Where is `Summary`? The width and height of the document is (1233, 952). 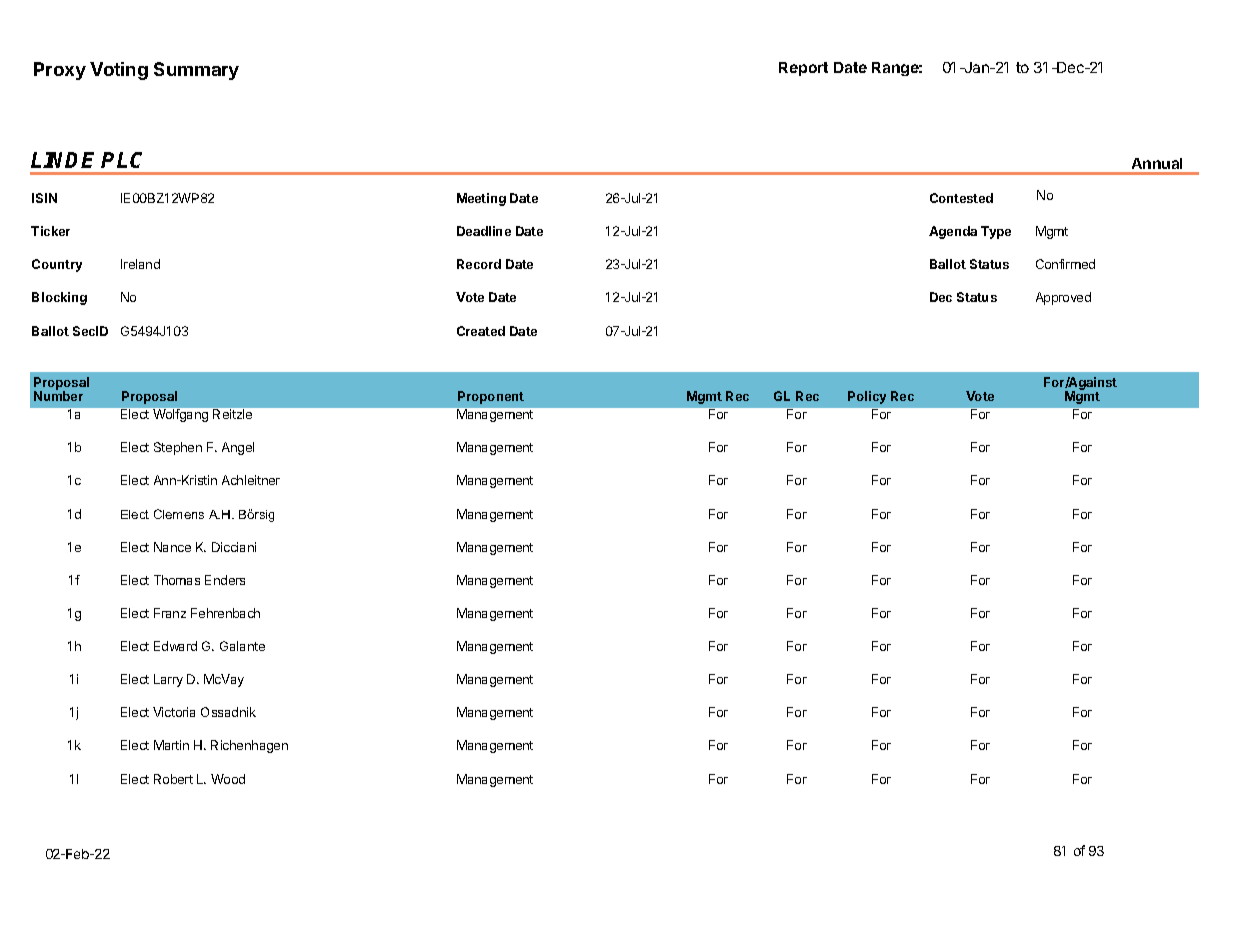
Summary is located at coordinates (196, 71).
